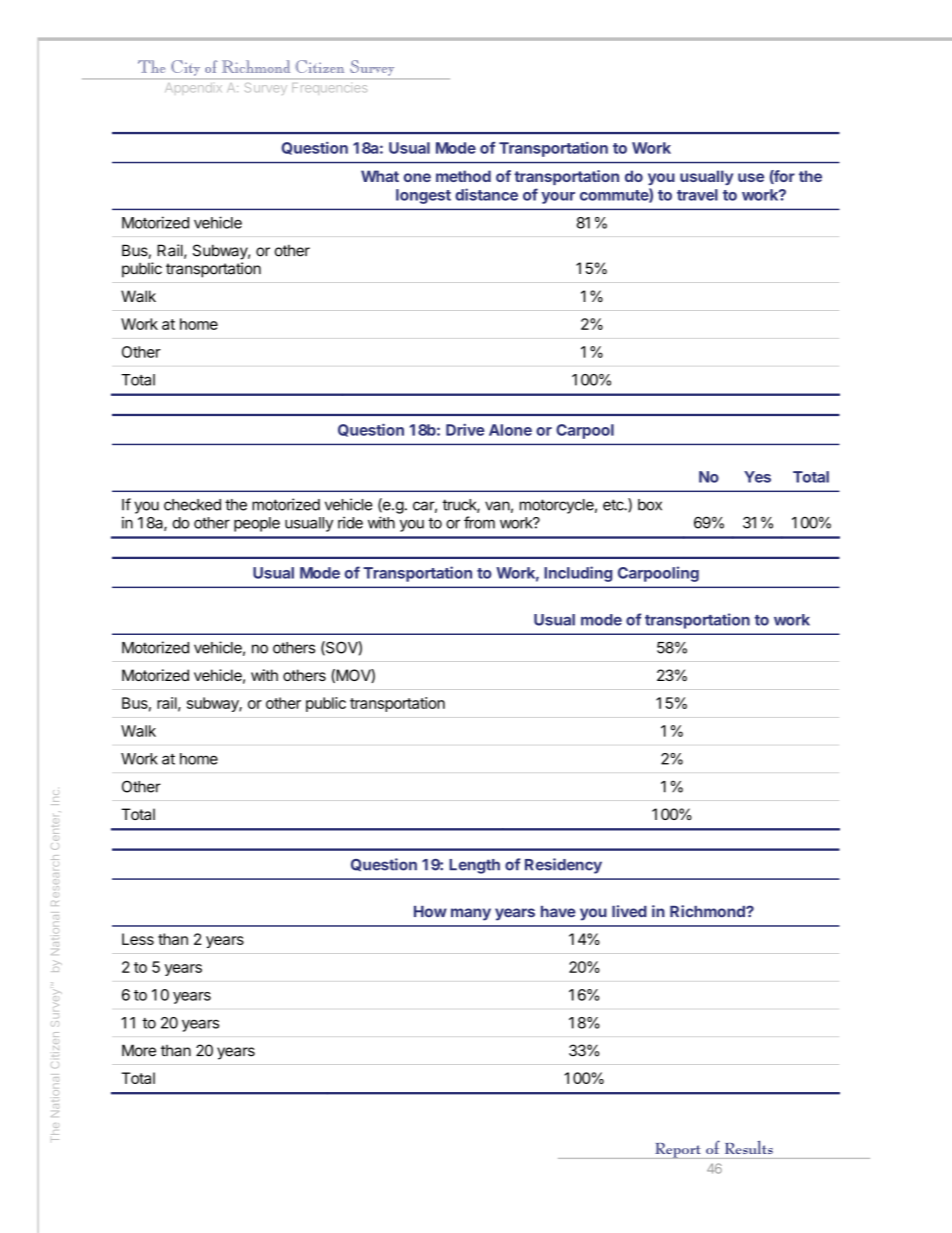 This screenshot has height=1233, width=952. What do you see at coordinates (678, 1151) in the screenshot?
I see `Report` at bounding box center [678, 1151].
